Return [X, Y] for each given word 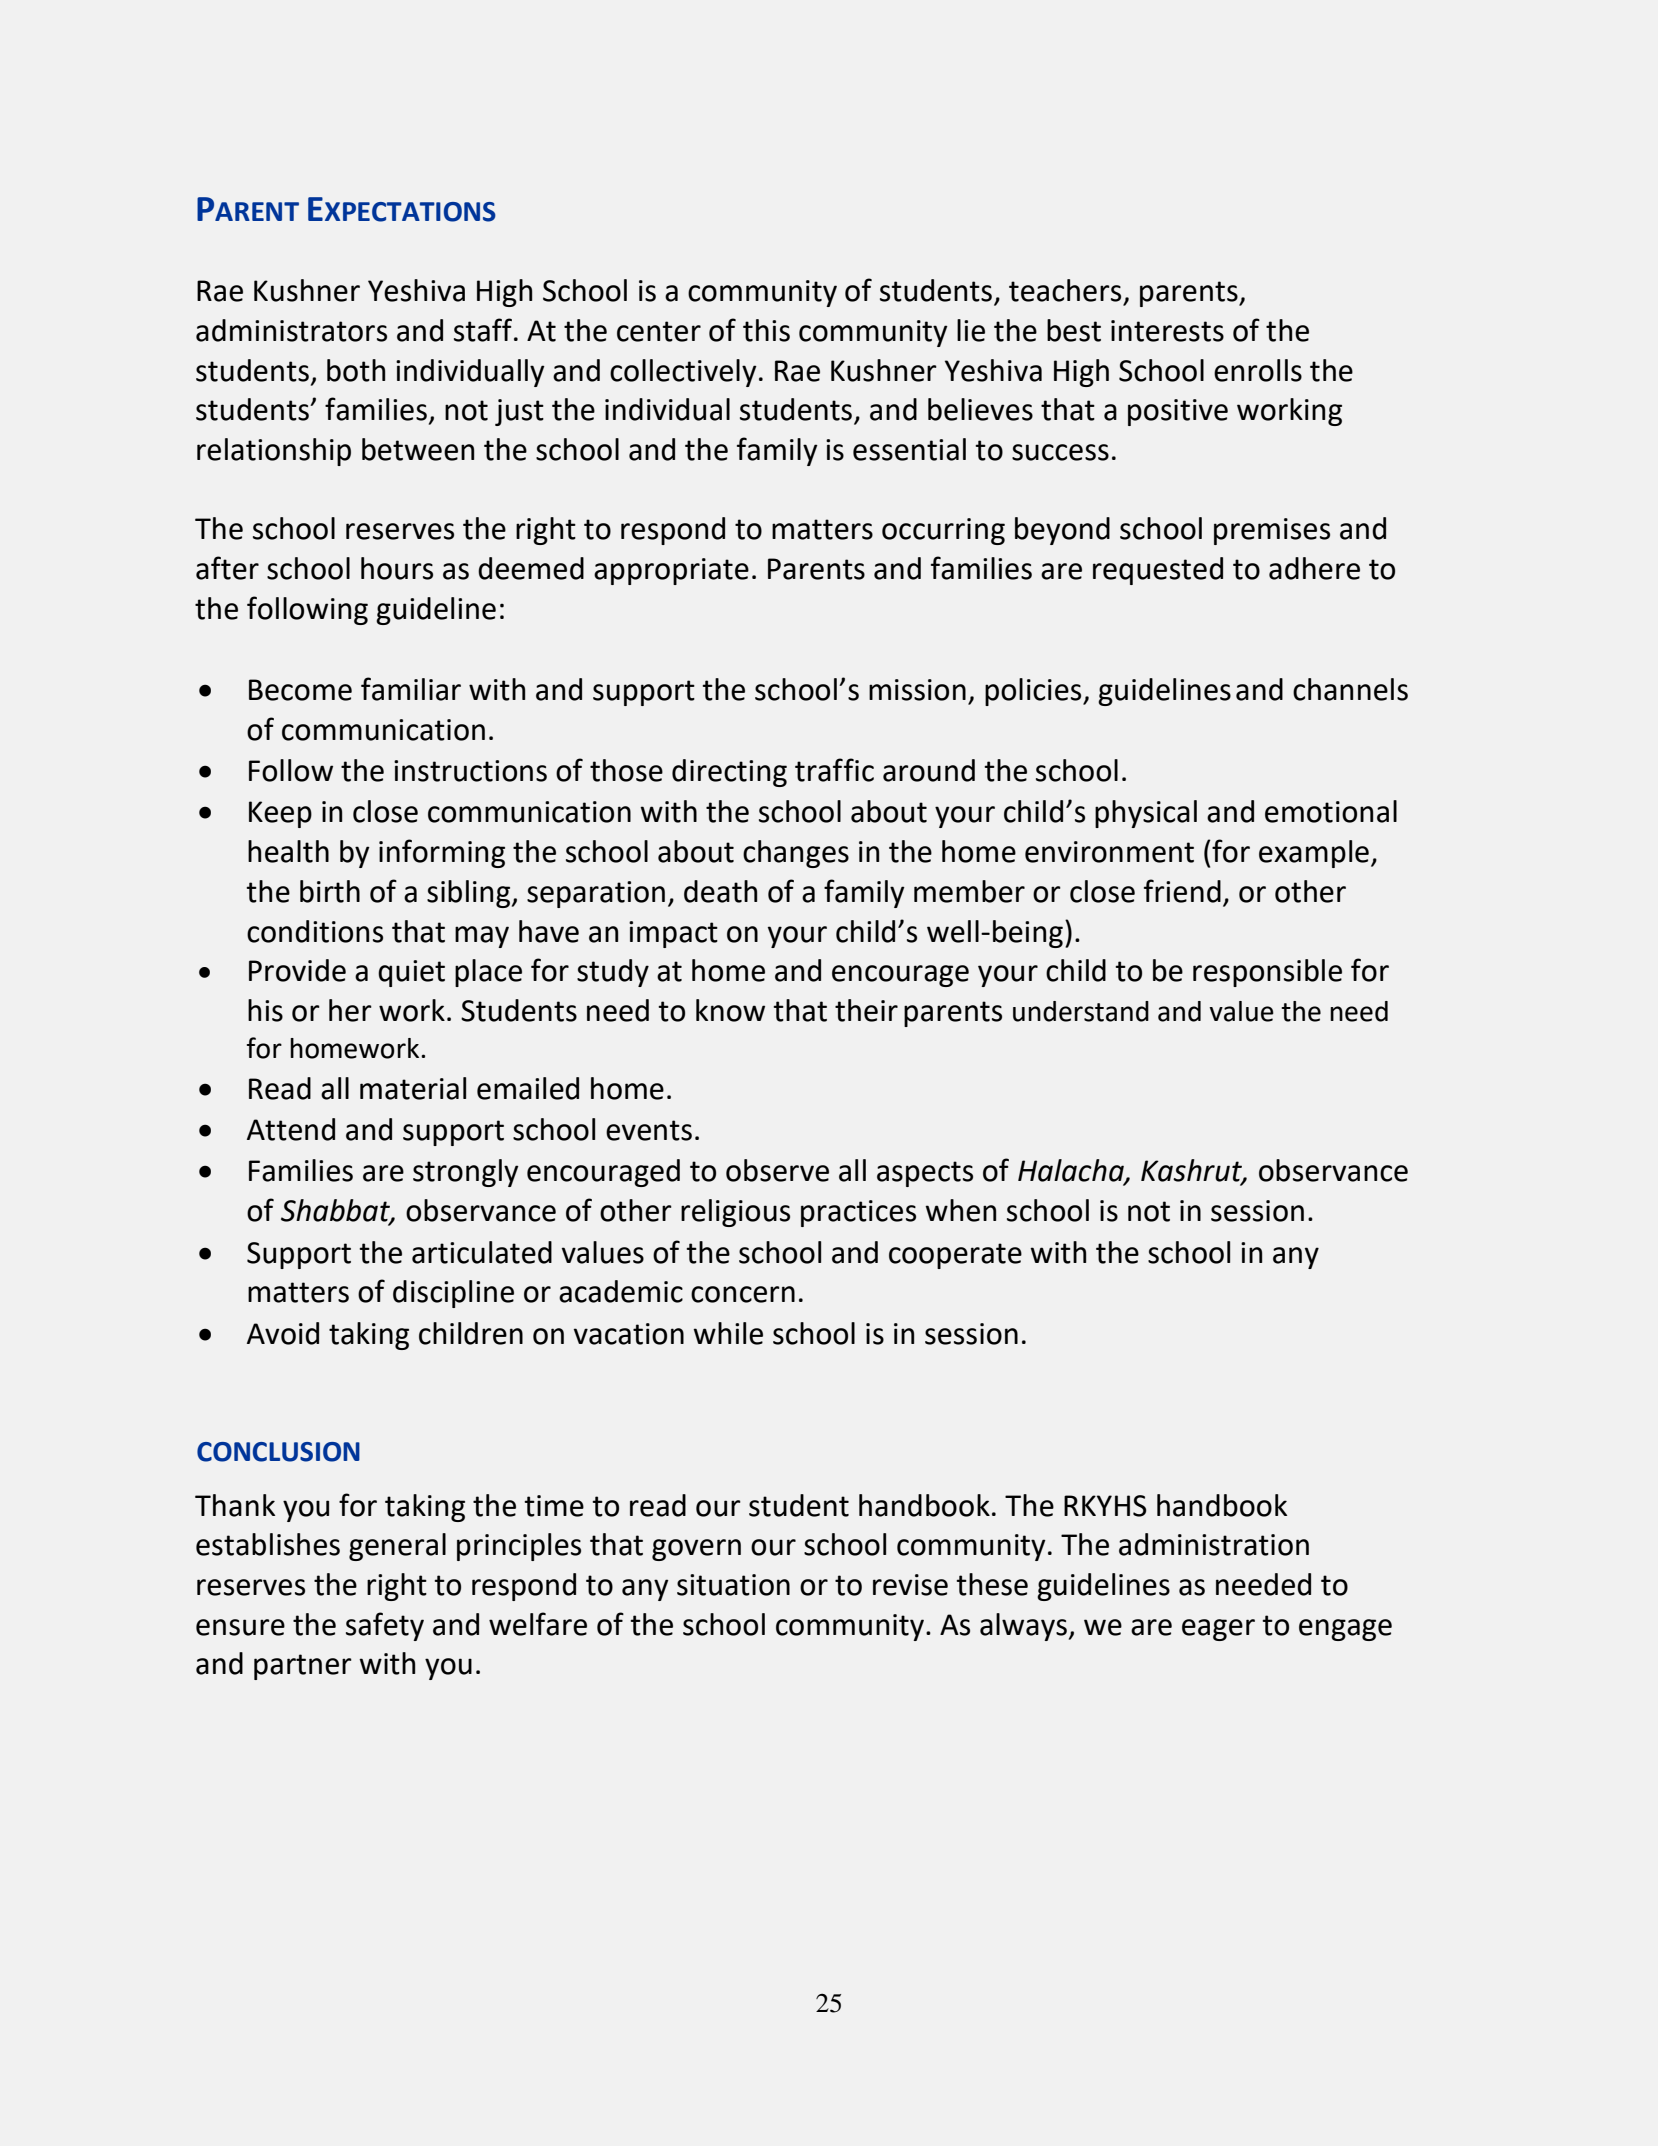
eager [1218, 1630]
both [356, 370]
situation [733, 1585]
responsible [1267, 973]
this [766, 330]
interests [1167, 331]
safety [385, 1626]
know [730, 1010]
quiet [411, 973]
